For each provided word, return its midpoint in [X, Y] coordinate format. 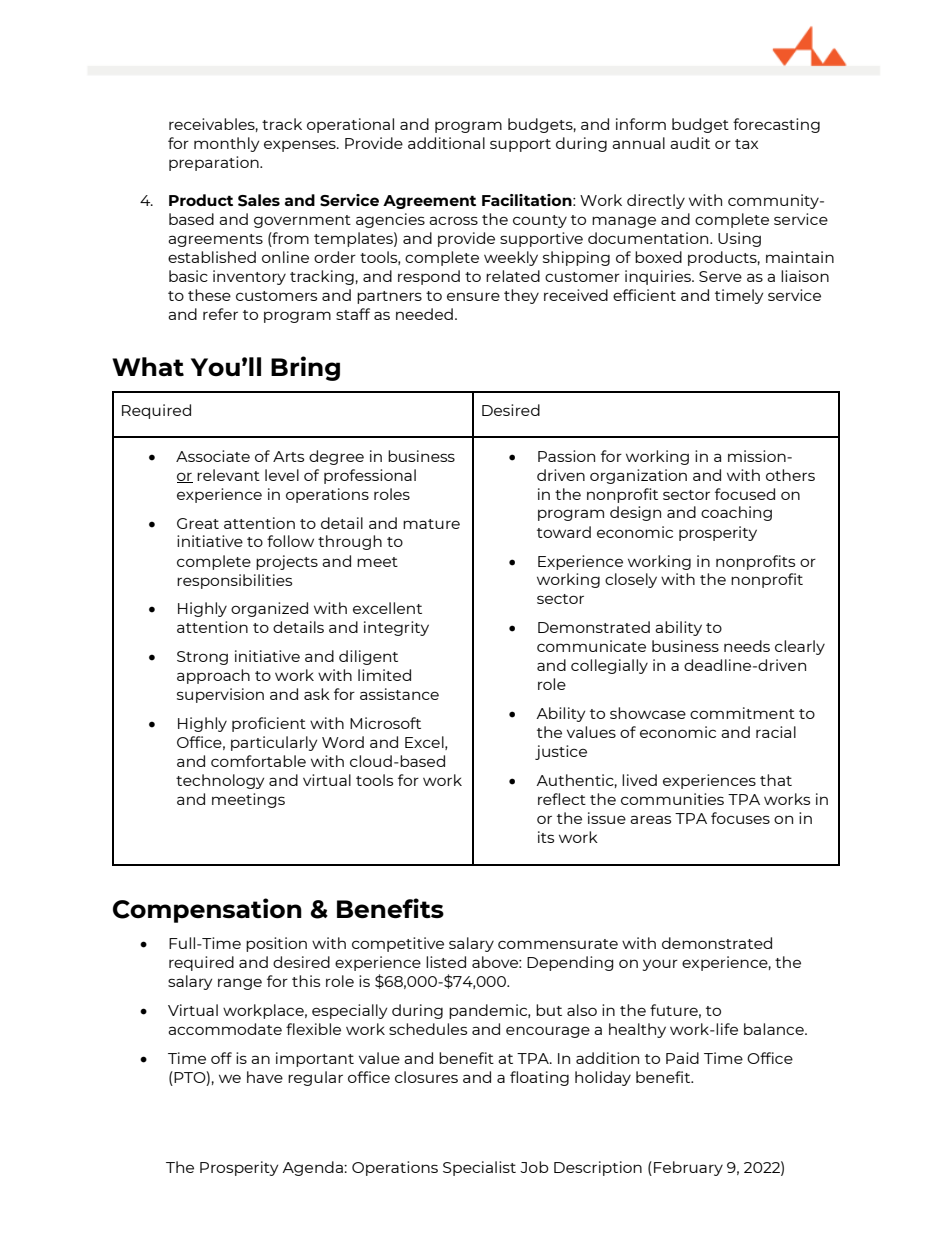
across [453, 220]
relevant [228, 475]
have [265, 1077]
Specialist [479, 1168]
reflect [562, 799]
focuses [740, 818]
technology [220, 781]
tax [746, 144]
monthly [226, 144]
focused [745, 494]
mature [431, 524]
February [688, 1168]
